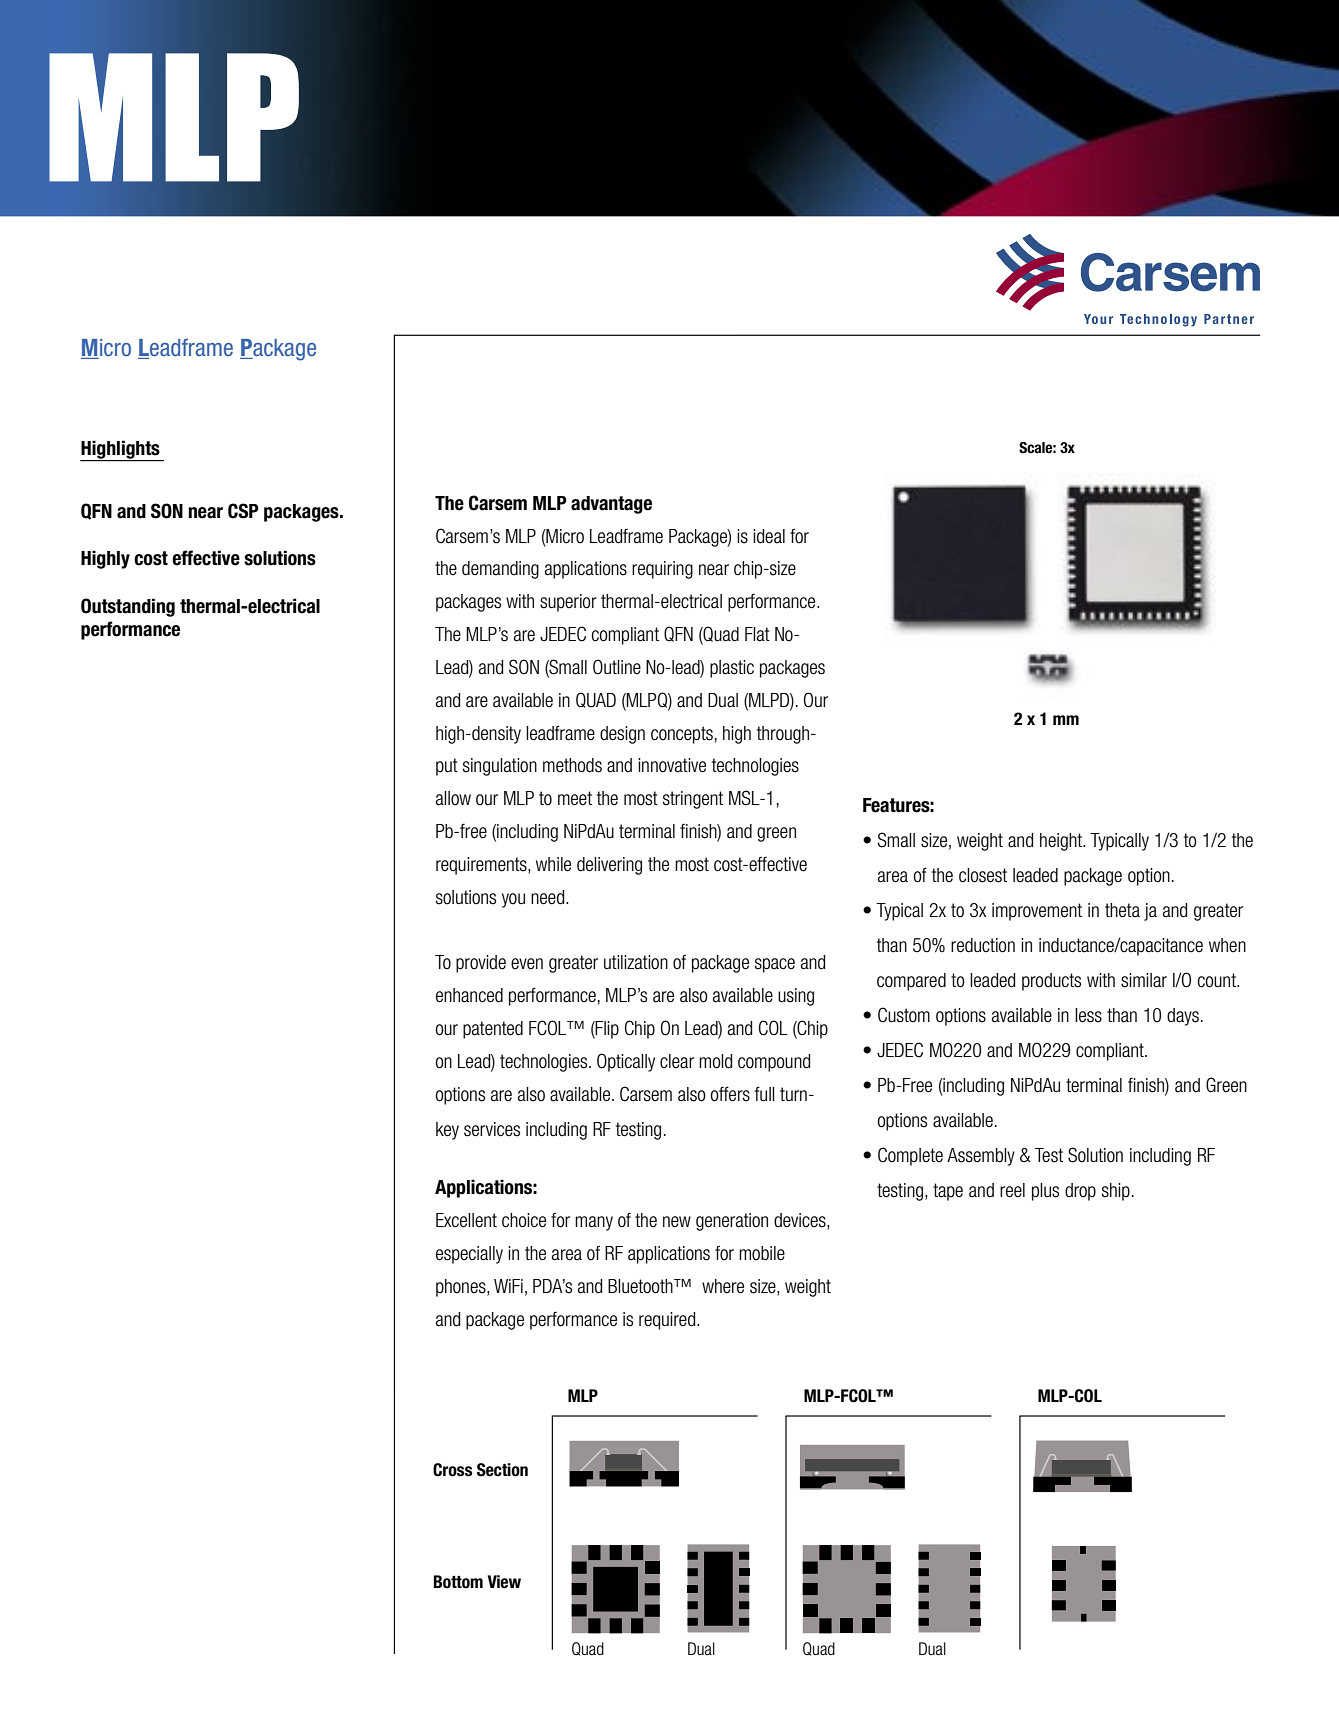  What do you see at coordinates (469, 1255) in the image?
I see `especially` at bounding box center [469, 1255].
